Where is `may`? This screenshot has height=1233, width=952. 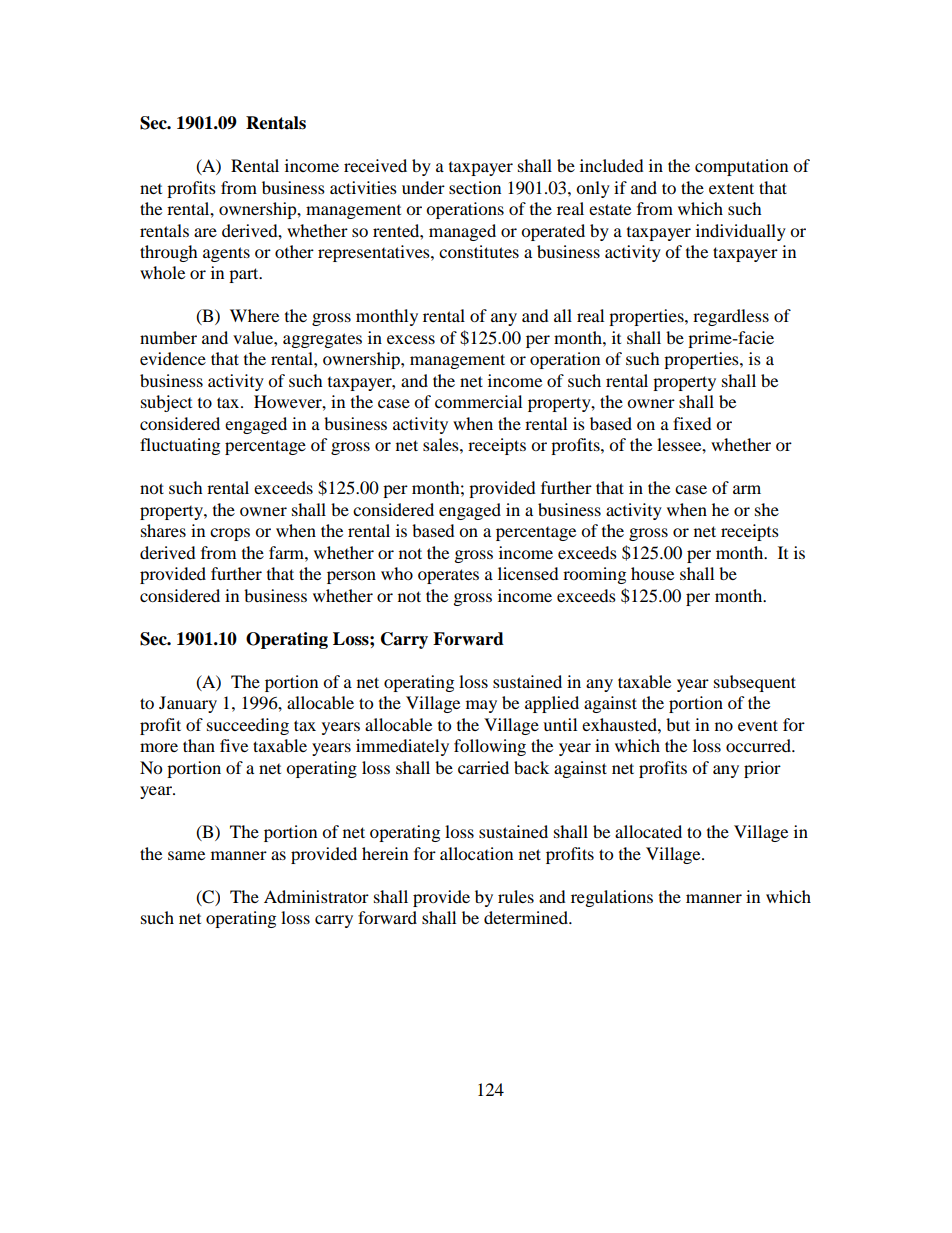 may is located at coordinates (481, 706).
